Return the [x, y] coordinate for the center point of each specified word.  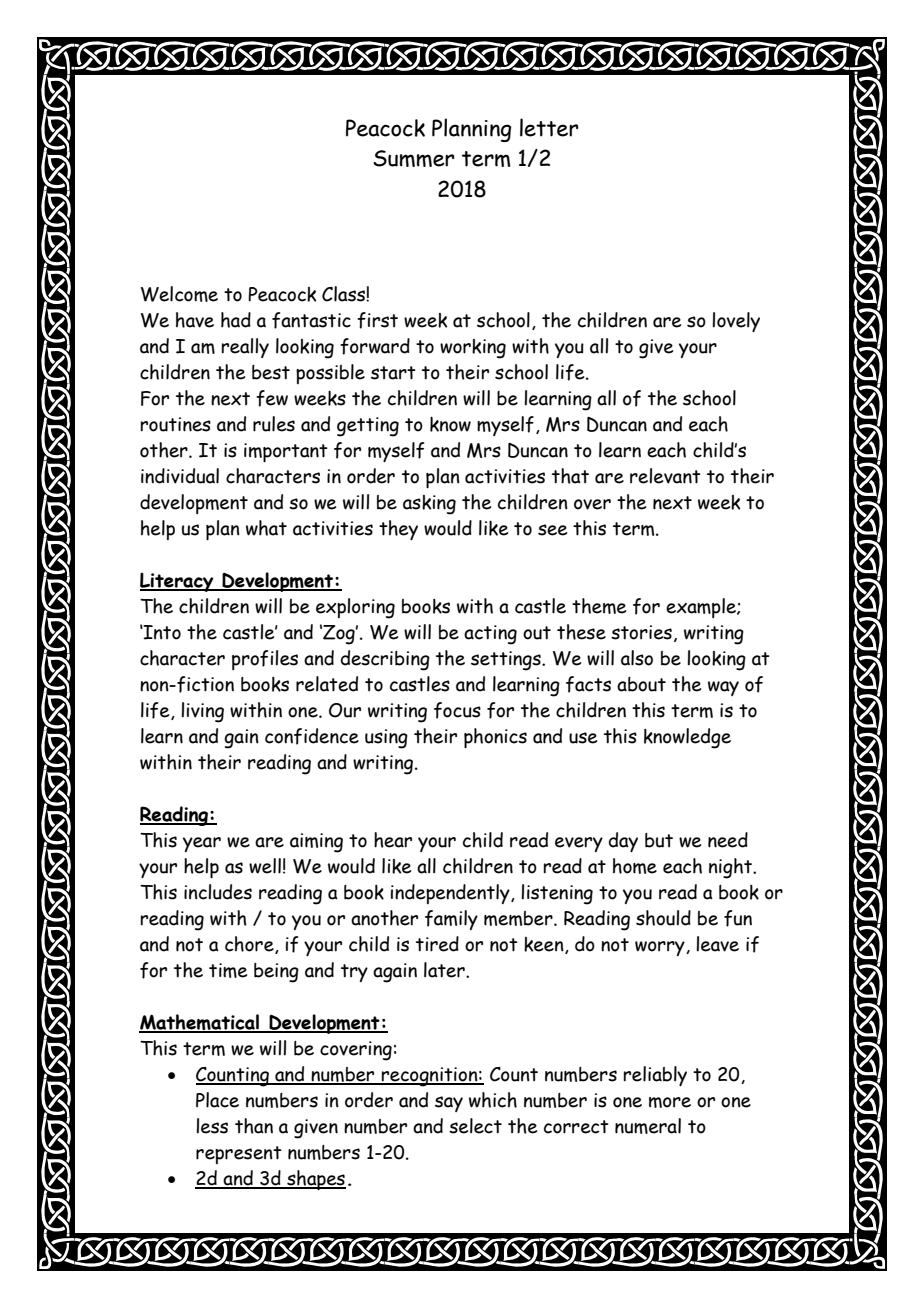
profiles [265, 660]
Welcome [179, 294]
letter [549, 127]
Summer [414, 158]
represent [239, 1155]
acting [490, 635]
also [637, 658]
